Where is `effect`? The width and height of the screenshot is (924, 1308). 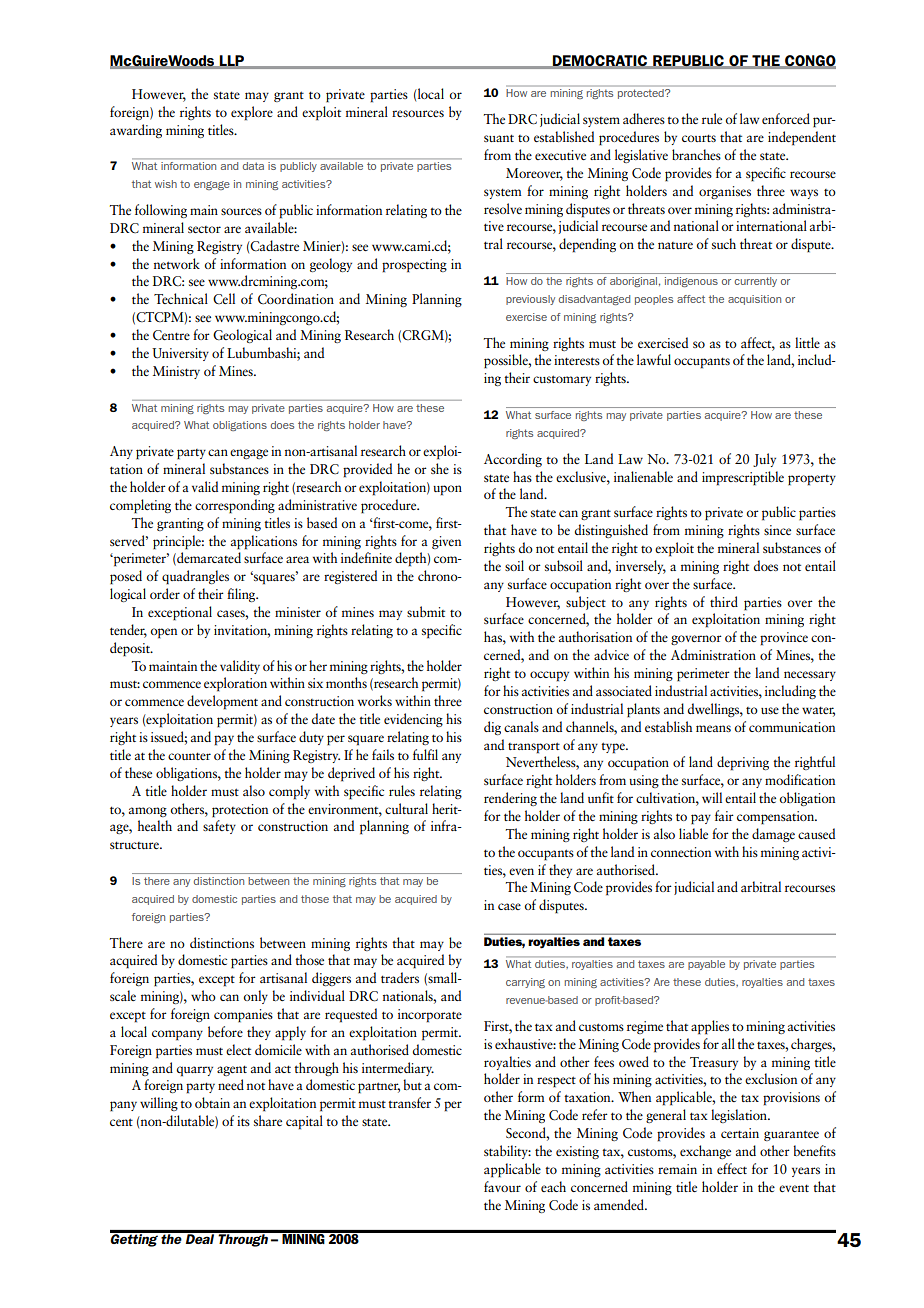
effect is located at coordinates (732, 1168).
